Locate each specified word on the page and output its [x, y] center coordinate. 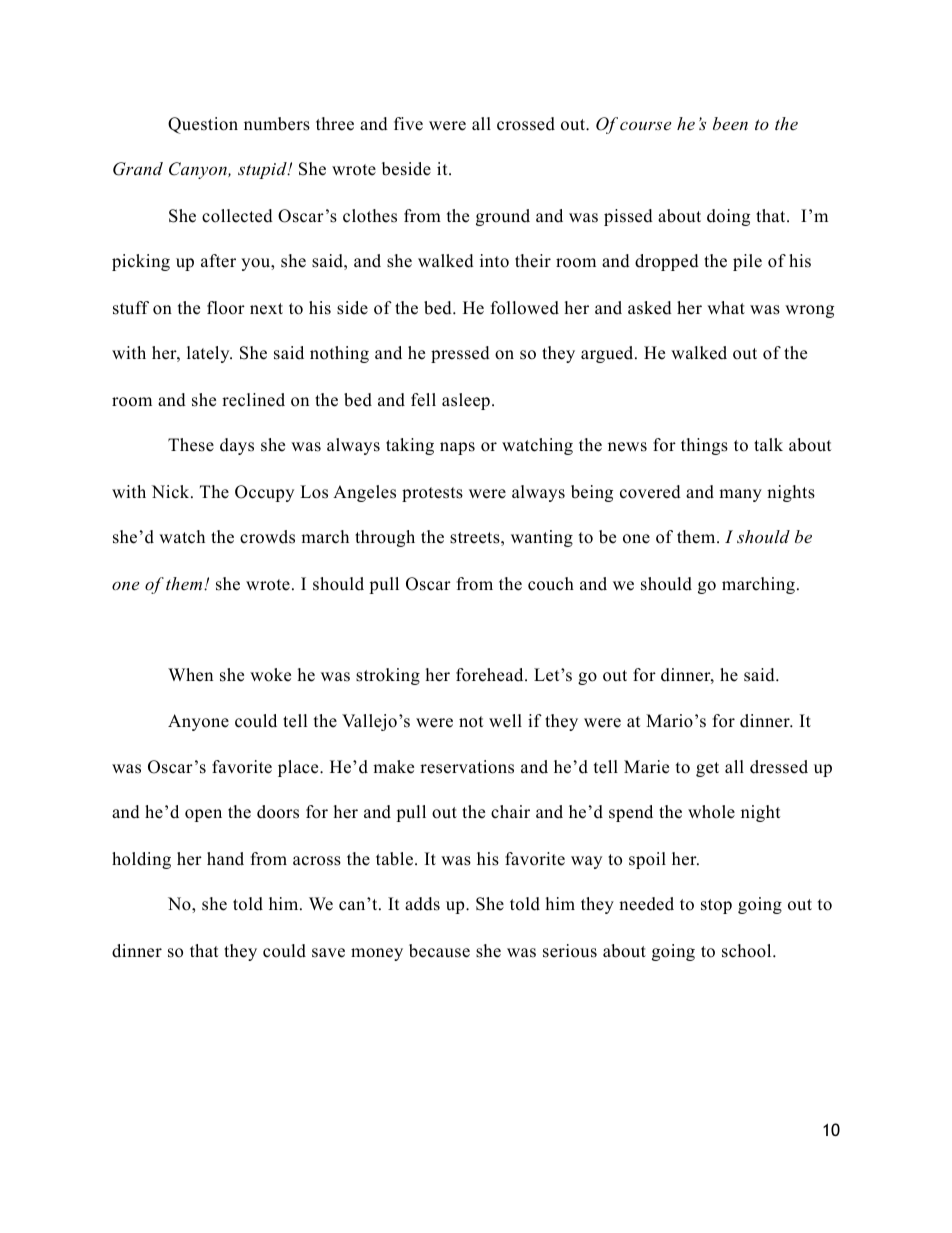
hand [225, 859]
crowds [267, 537]
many [740, 495]
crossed [526, 124]
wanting [542, 538]
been [730, 123]
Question [203, 125]
